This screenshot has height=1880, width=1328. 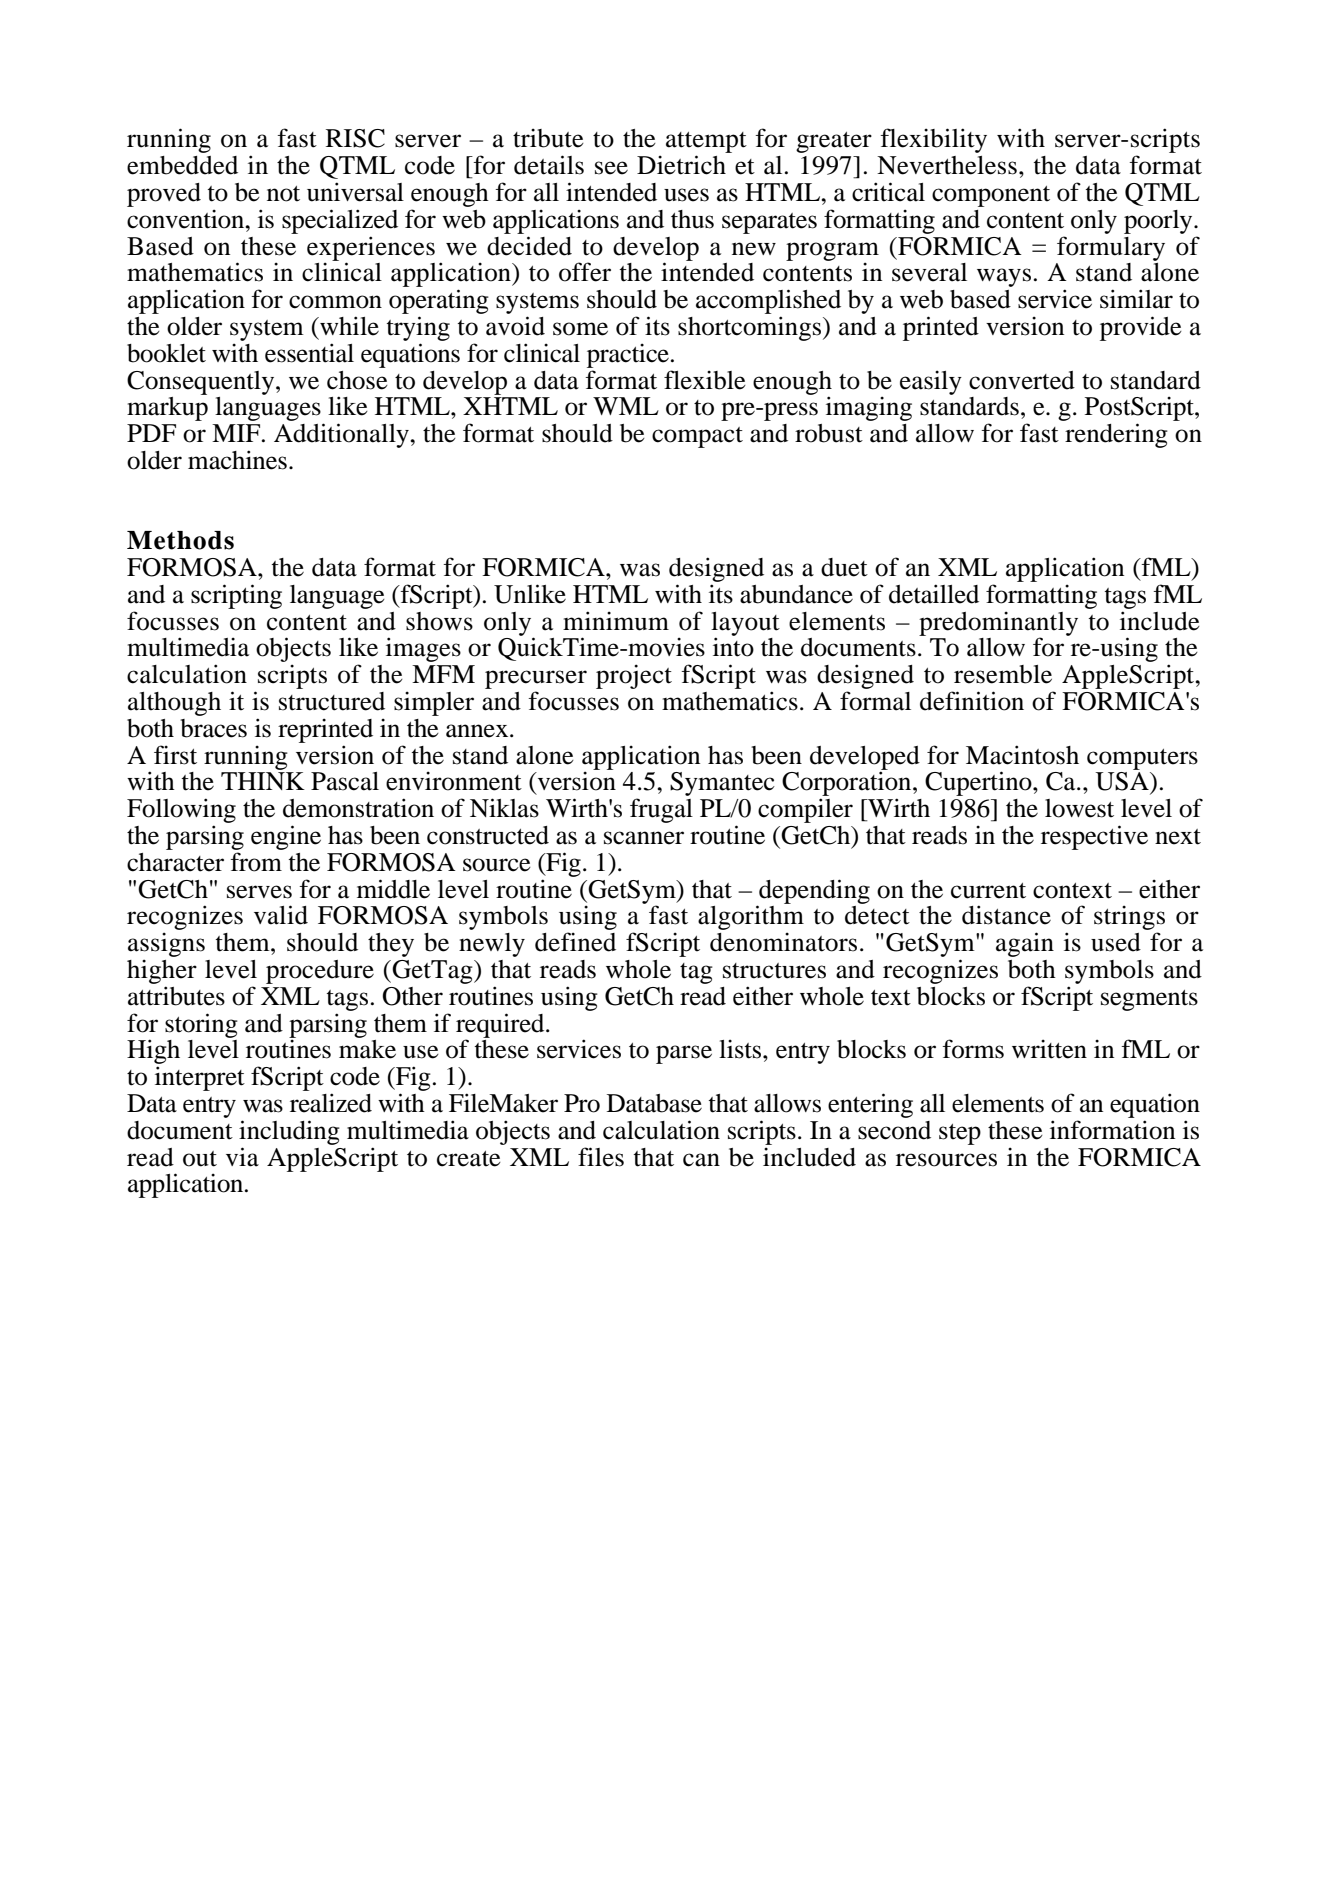 What do you see at coordinates (289, 1132) in the screenshot?
I see `including` at bounding box center [289, 1132].
